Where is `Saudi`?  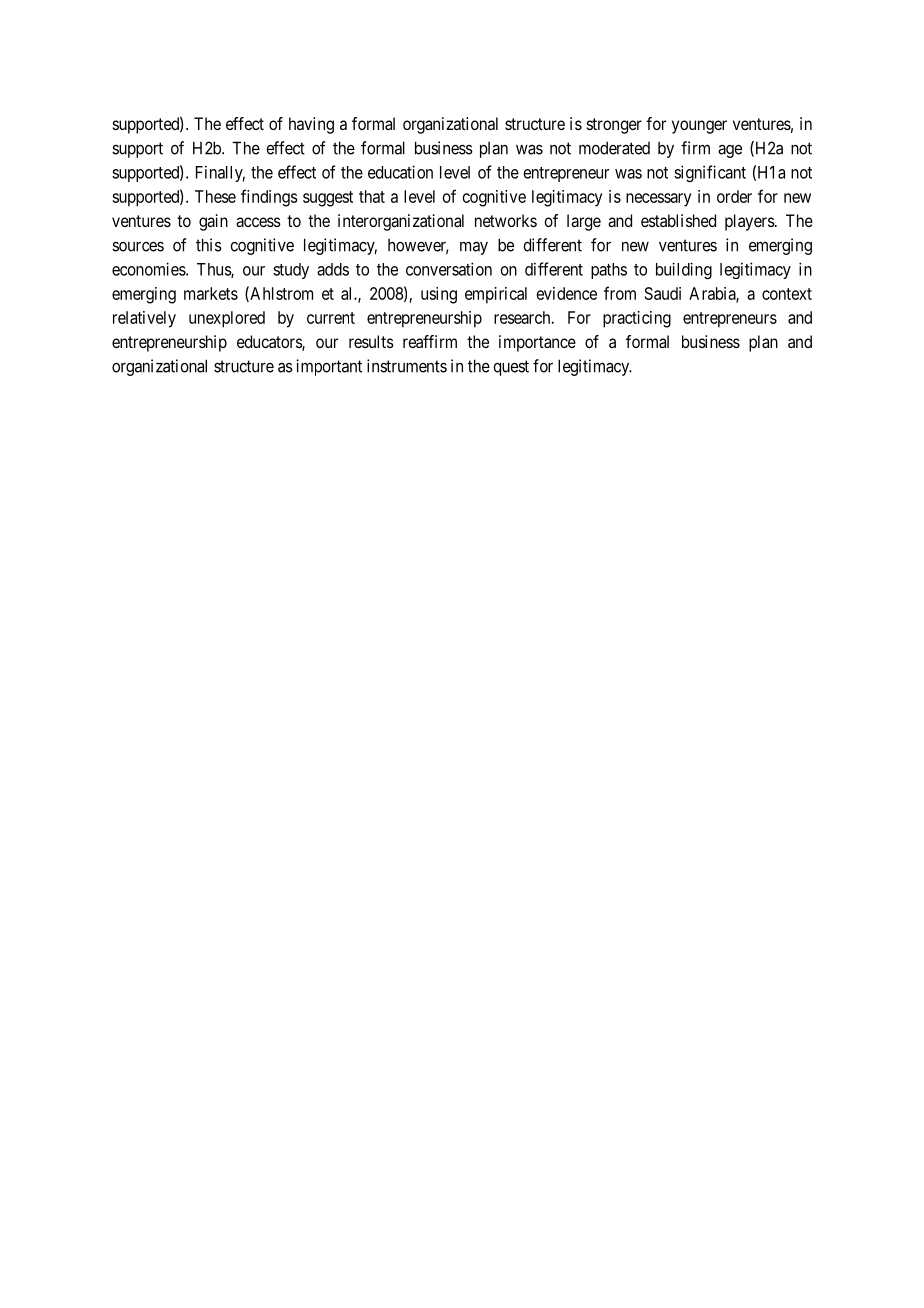 Saudi is located at coordinates (663, 293).
